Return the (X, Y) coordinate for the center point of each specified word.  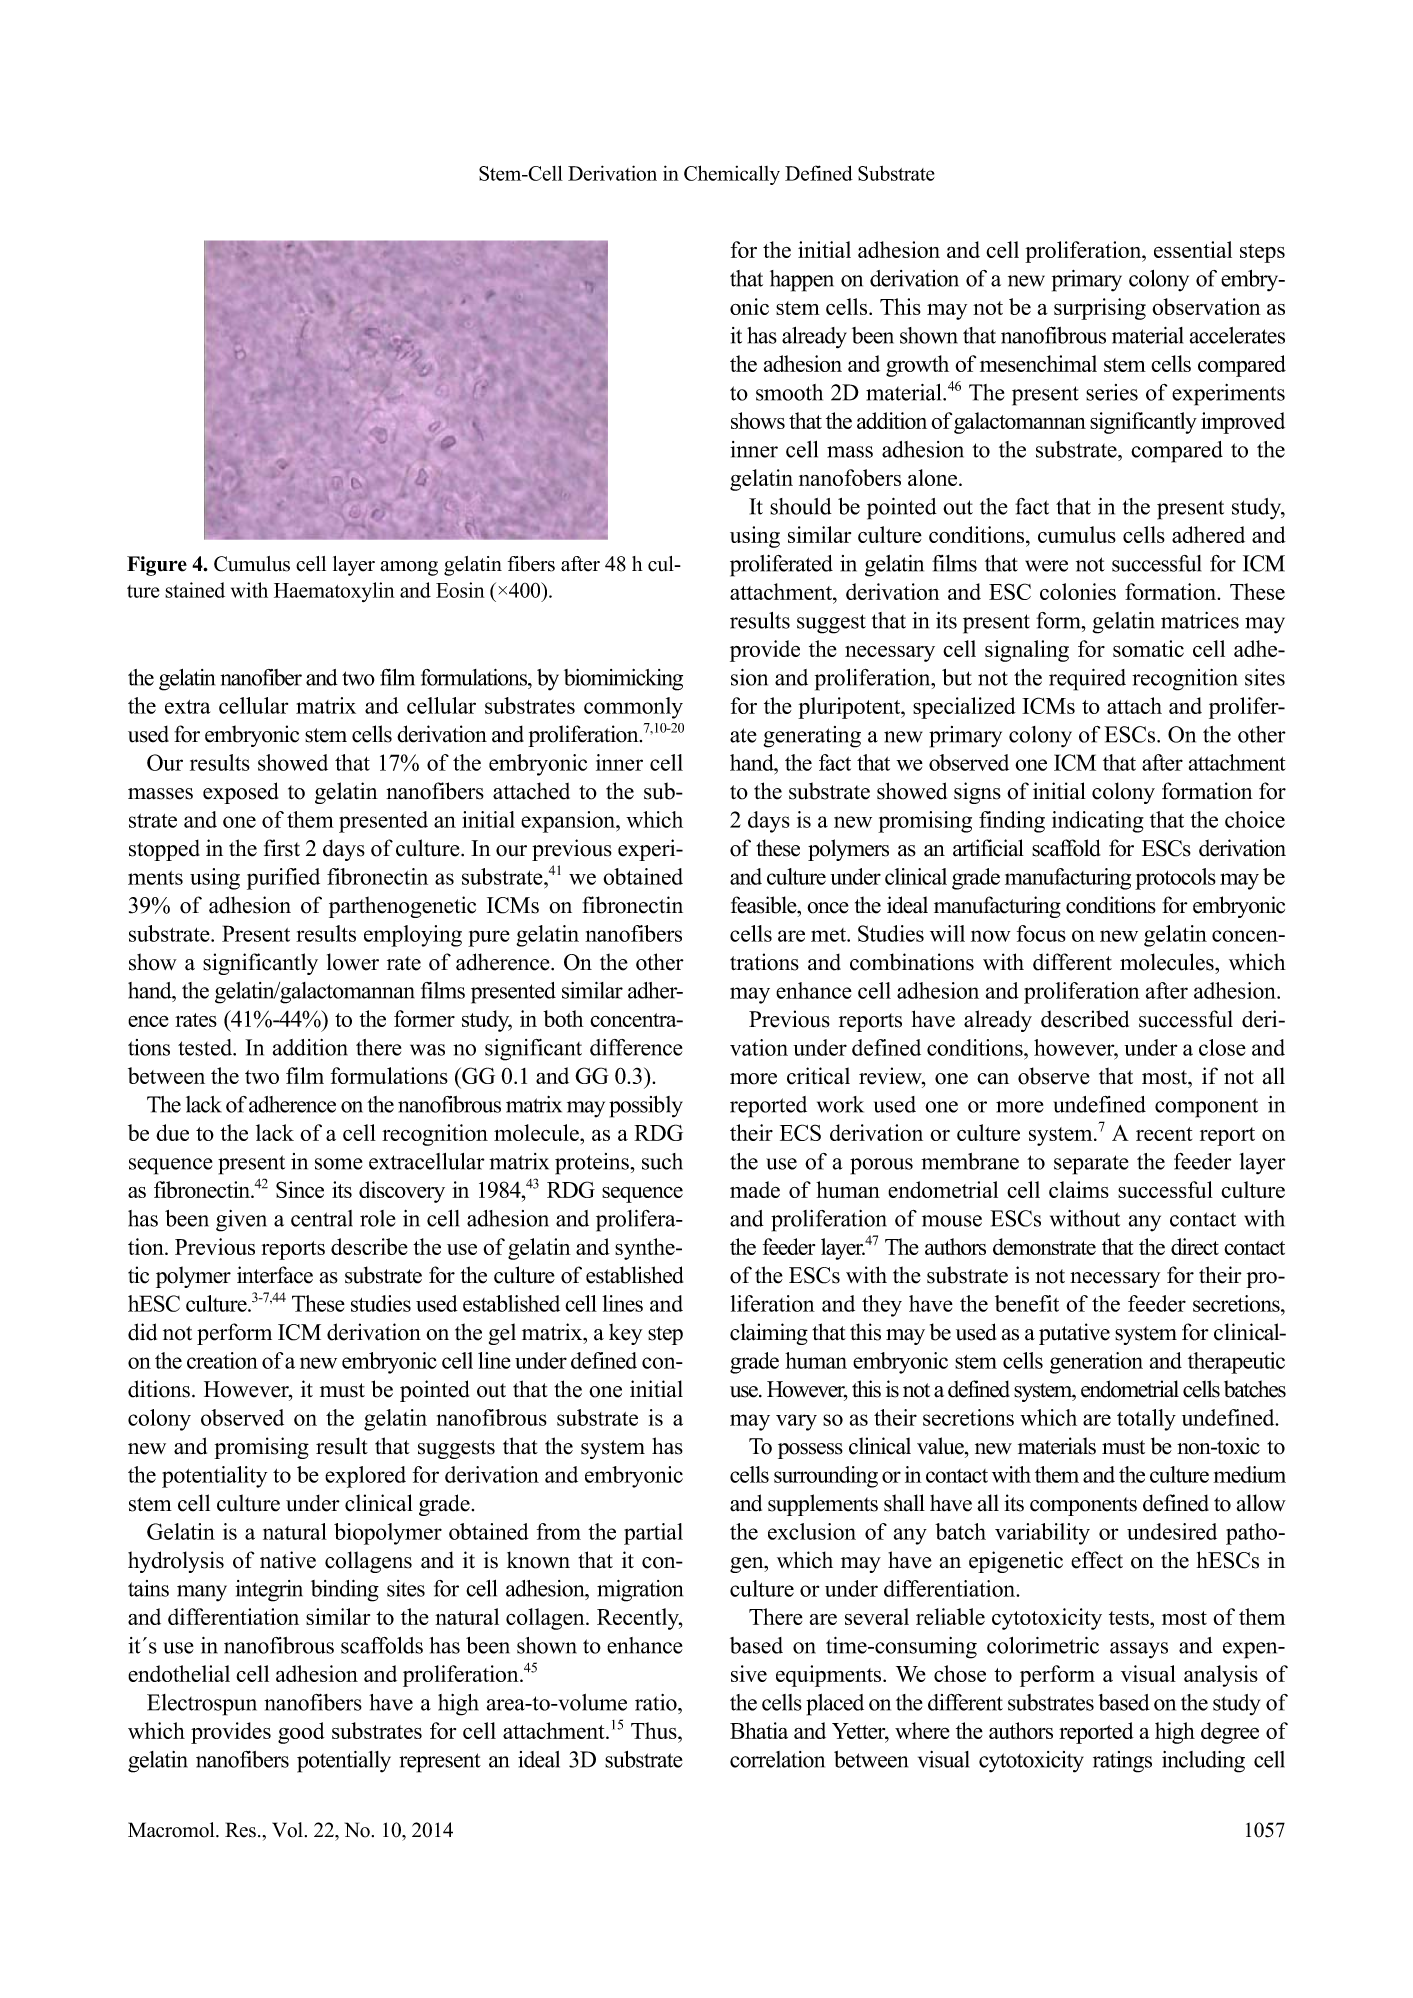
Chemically (732, 175)
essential (1193, 249)
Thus (655, 1730)
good (301, 1733)
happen (802, 281)
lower (353, 962)
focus (1041, 933)
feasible (765, 905)
